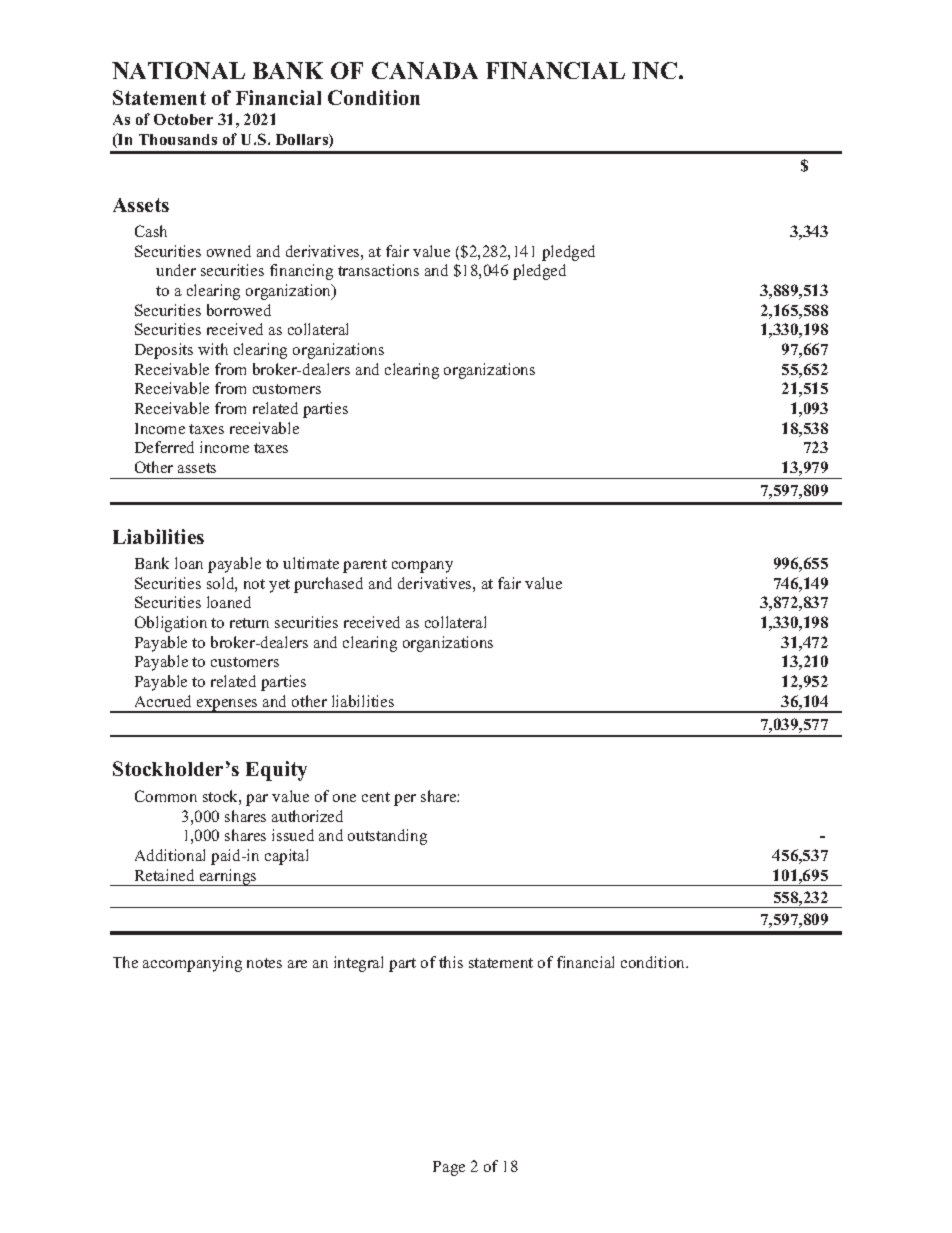 The height and width of the screenshot is (1233, 952). What do you see at coordinates (307, 816) in the screenshot?
I see `authorized` at bounding box center [307, 816].
